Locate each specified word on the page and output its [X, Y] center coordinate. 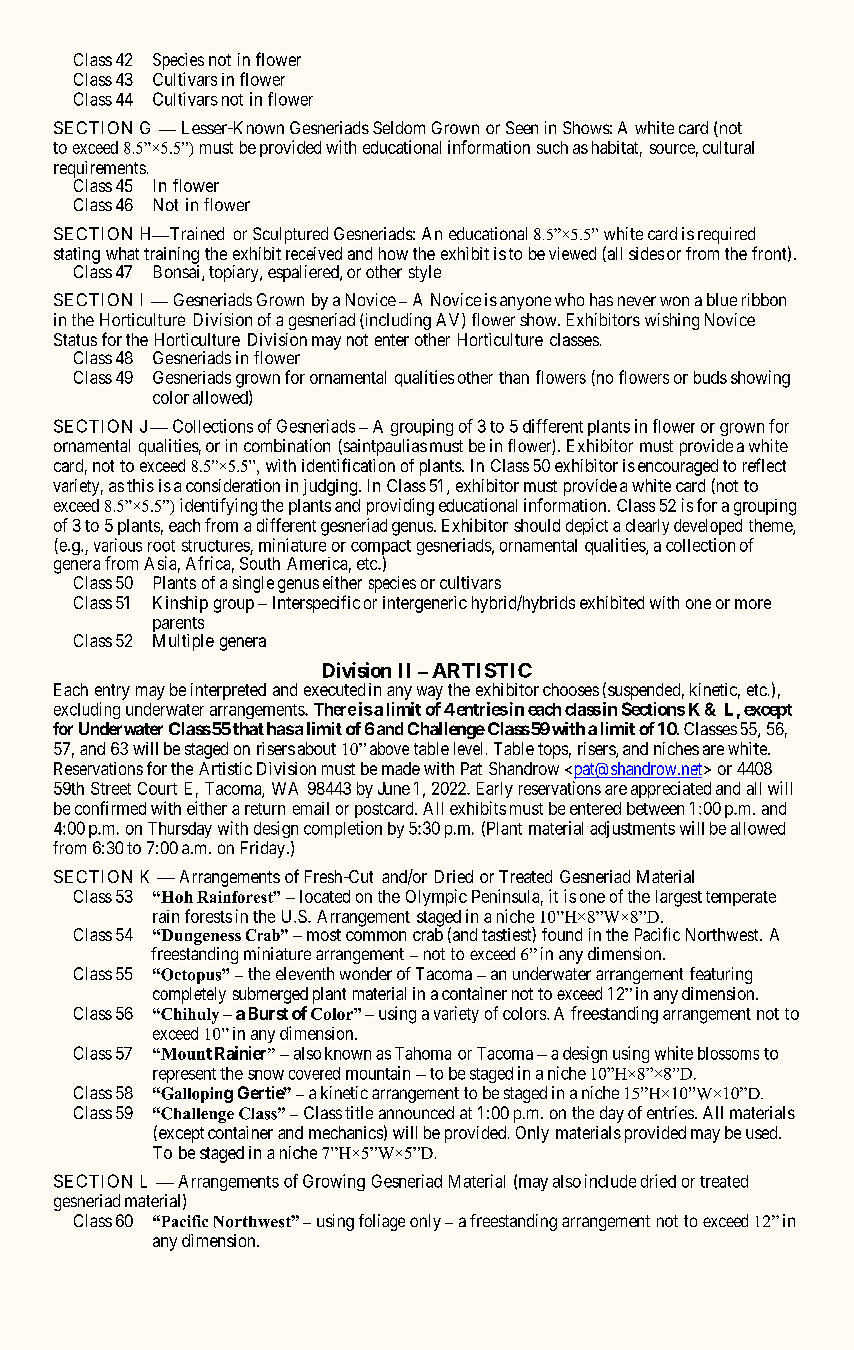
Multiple [183, 642]
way [430, 693]
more [753, 604]
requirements [100, 170]
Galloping [196, 1095]
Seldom [399, 127]
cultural [728, 147]
